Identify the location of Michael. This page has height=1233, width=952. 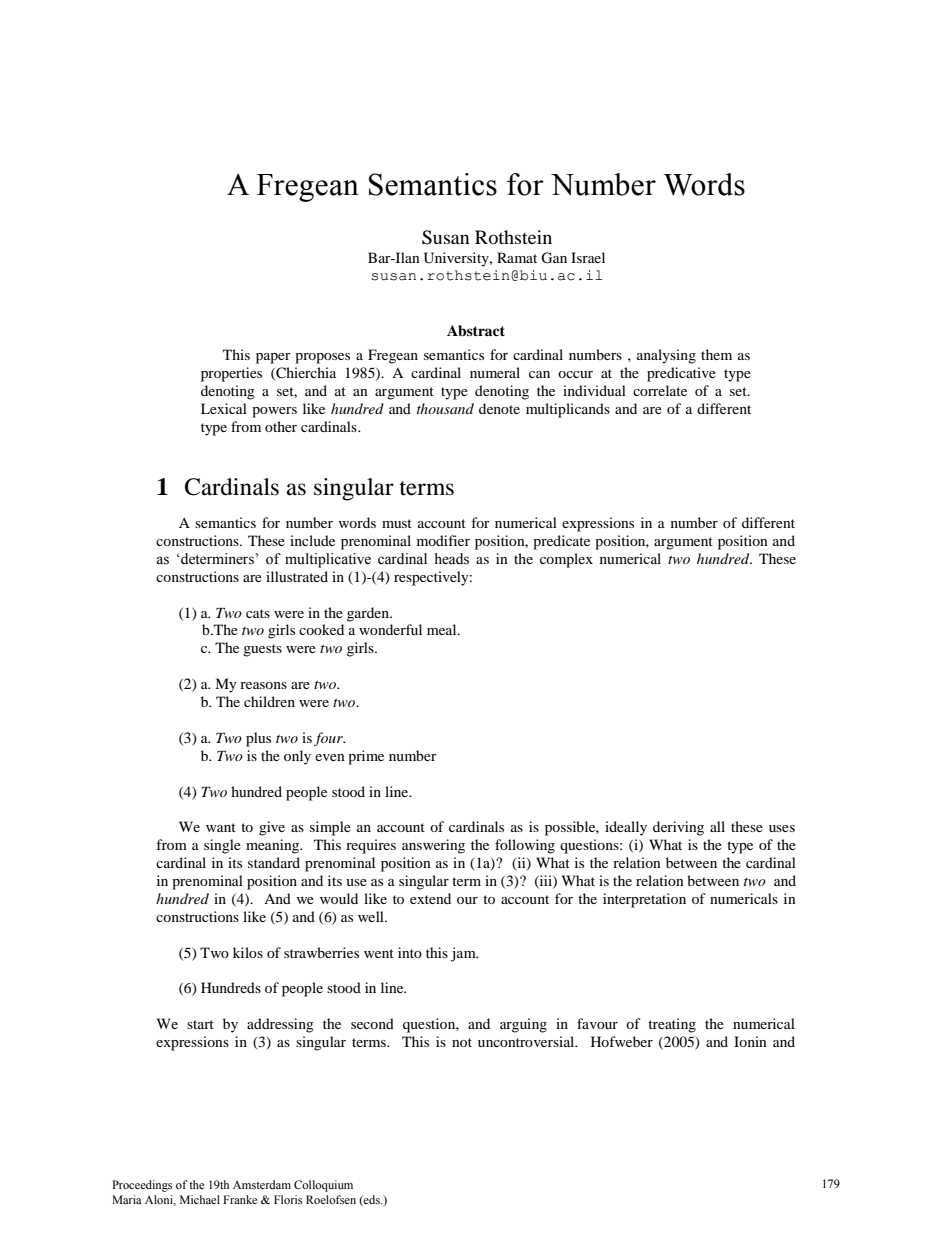
(200, 1199).
